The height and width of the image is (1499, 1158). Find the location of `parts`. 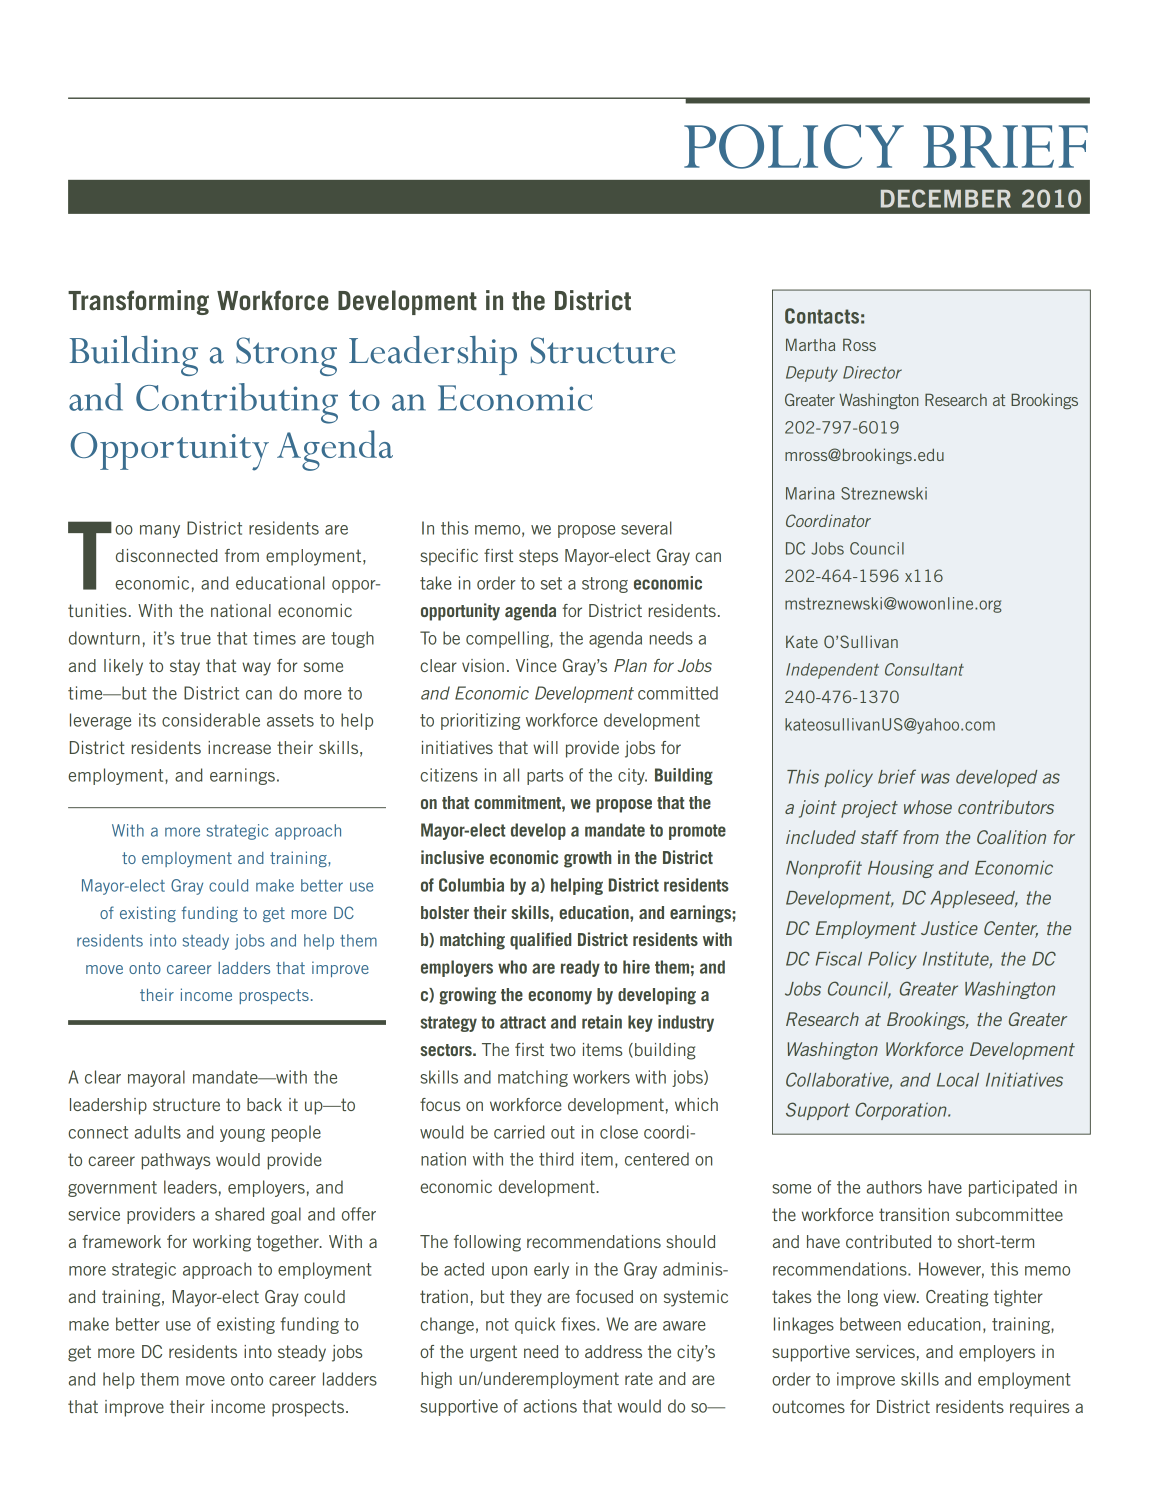

parts is located at coordinates (545, 777).
